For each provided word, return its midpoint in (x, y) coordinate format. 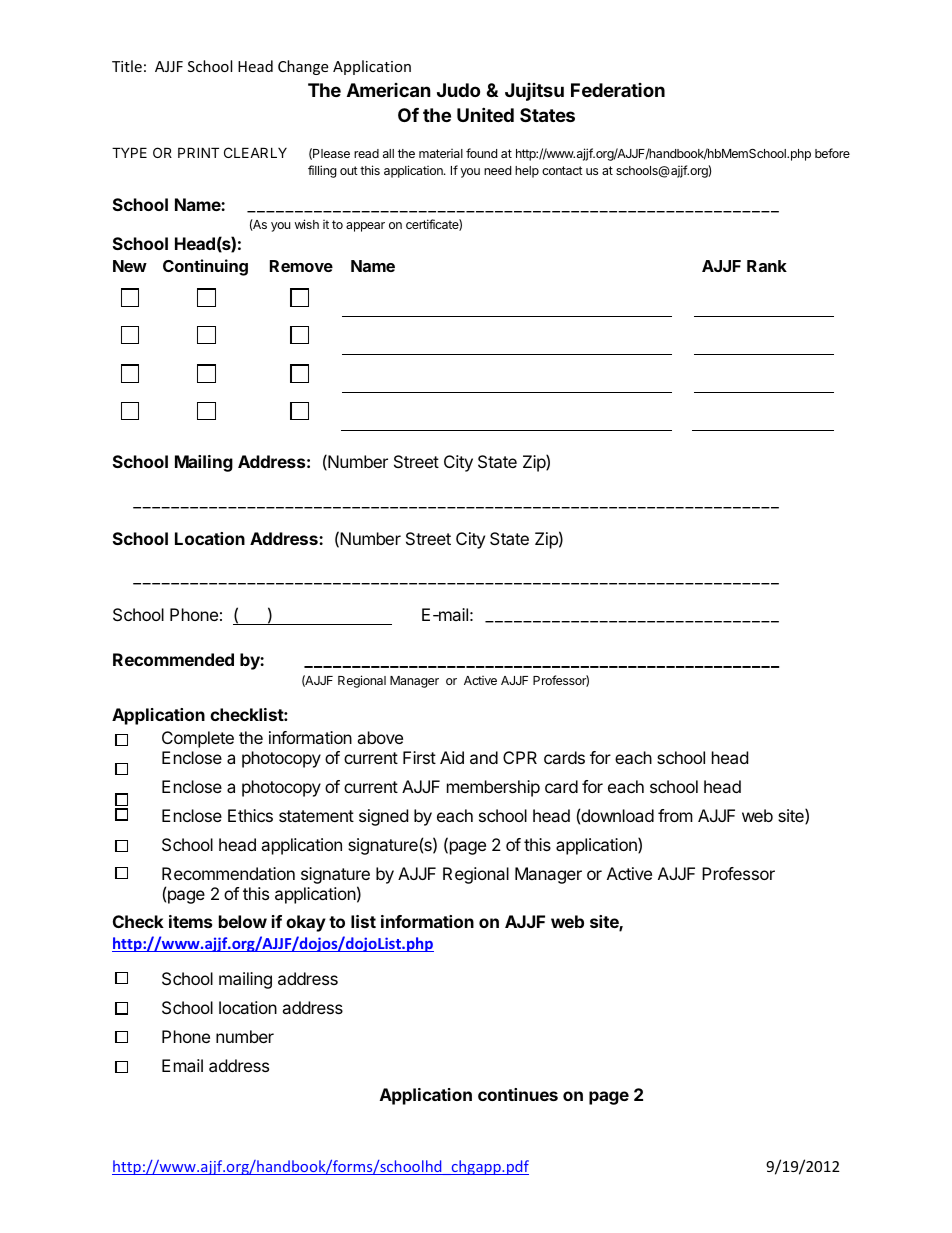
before (832, 153)
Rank (767, 266)
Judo (458, 90)
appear (365, 227)
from (675, 815)
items (190, 921)
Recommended (173, 659)
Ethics (250, 815)
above (380, 737)
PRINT (198, 152)
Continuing (205, 267)
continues (518, 1094)
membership (493, 788)
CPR (520, 757)
